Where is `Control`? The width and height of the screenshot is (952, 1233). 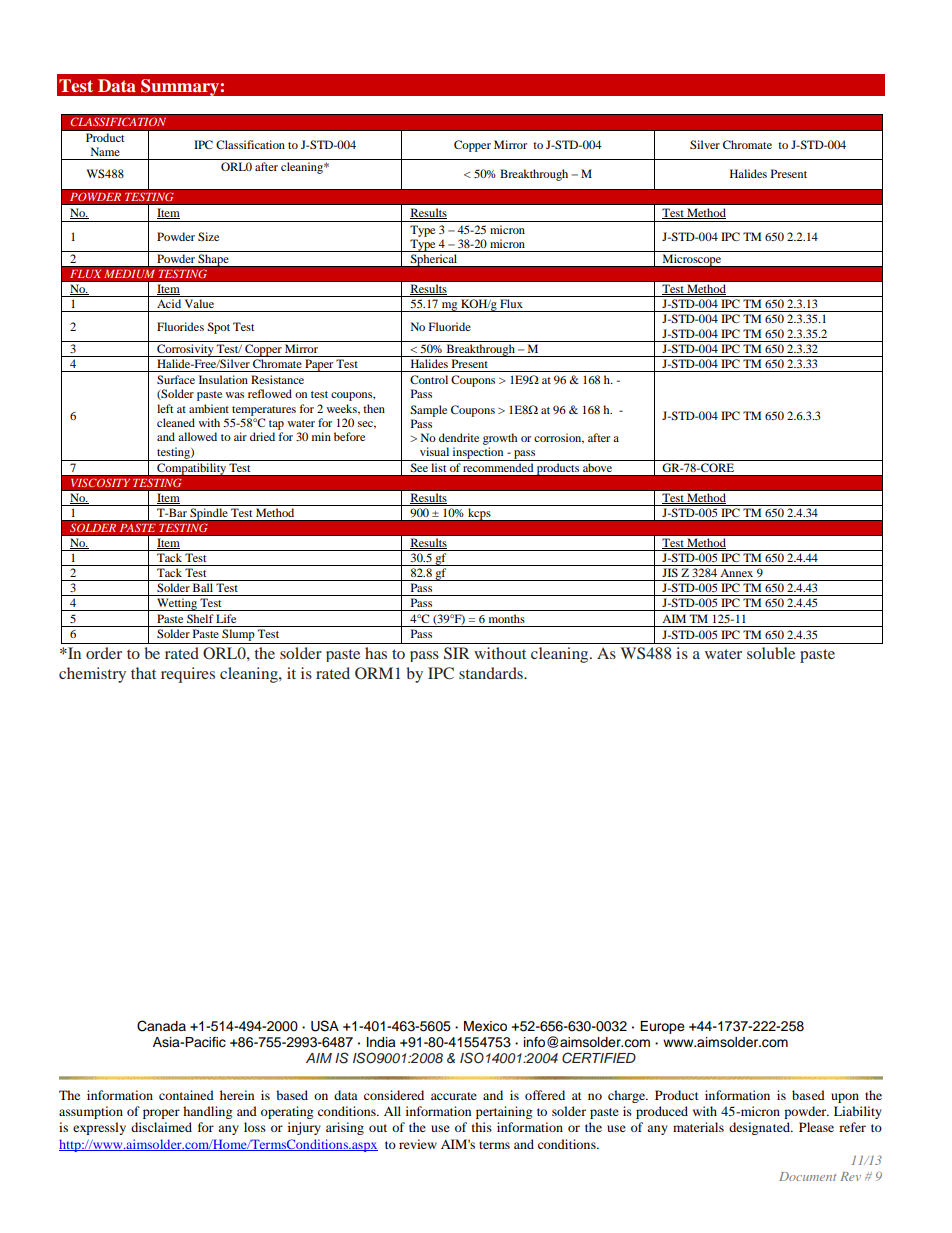
Control is located at coordinates (429, 379).
